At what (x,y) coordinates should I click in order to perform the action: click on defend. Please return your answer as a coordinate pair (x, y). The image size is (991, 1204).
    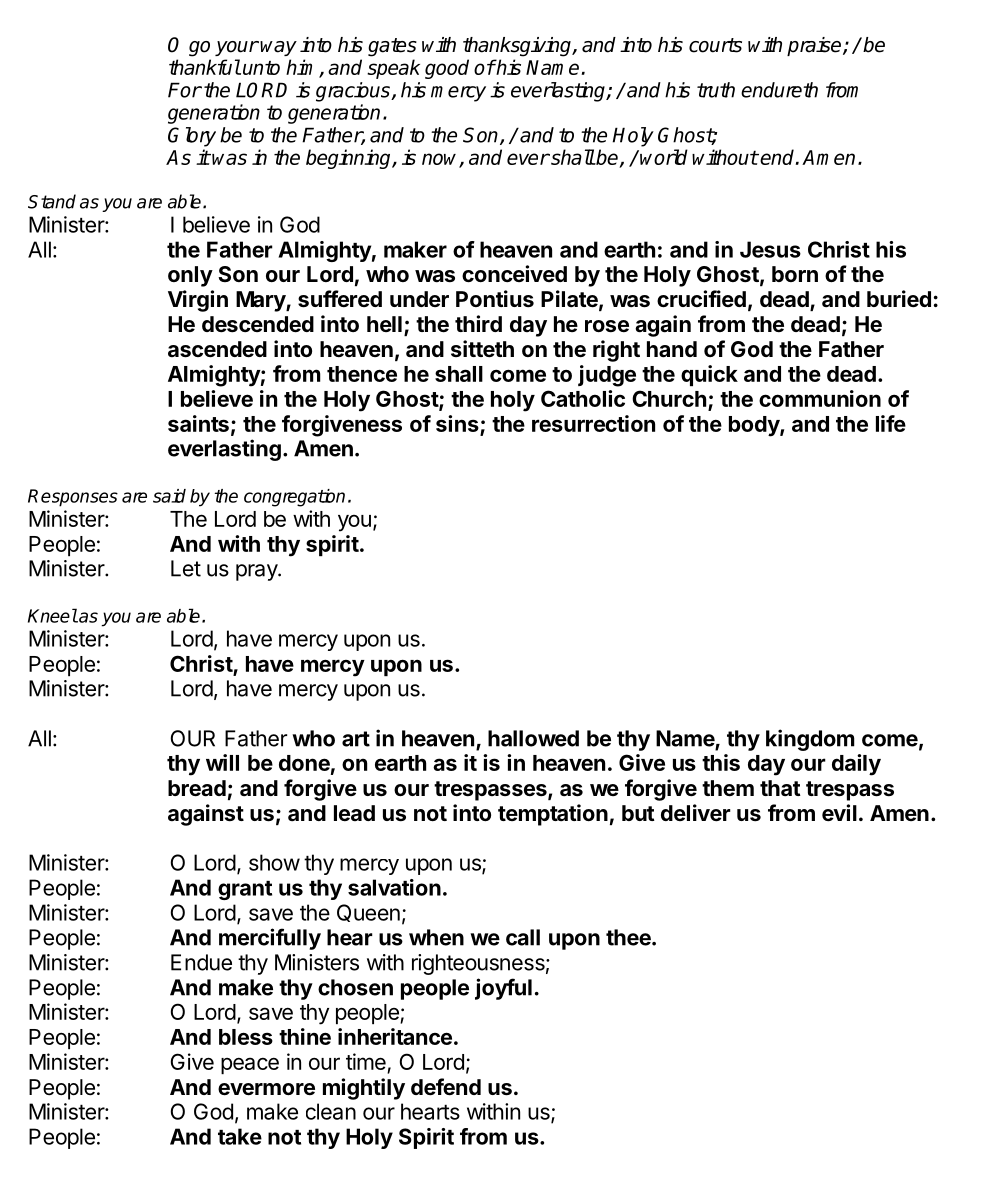
    Looking at the image, I should click on (446, 1087).
